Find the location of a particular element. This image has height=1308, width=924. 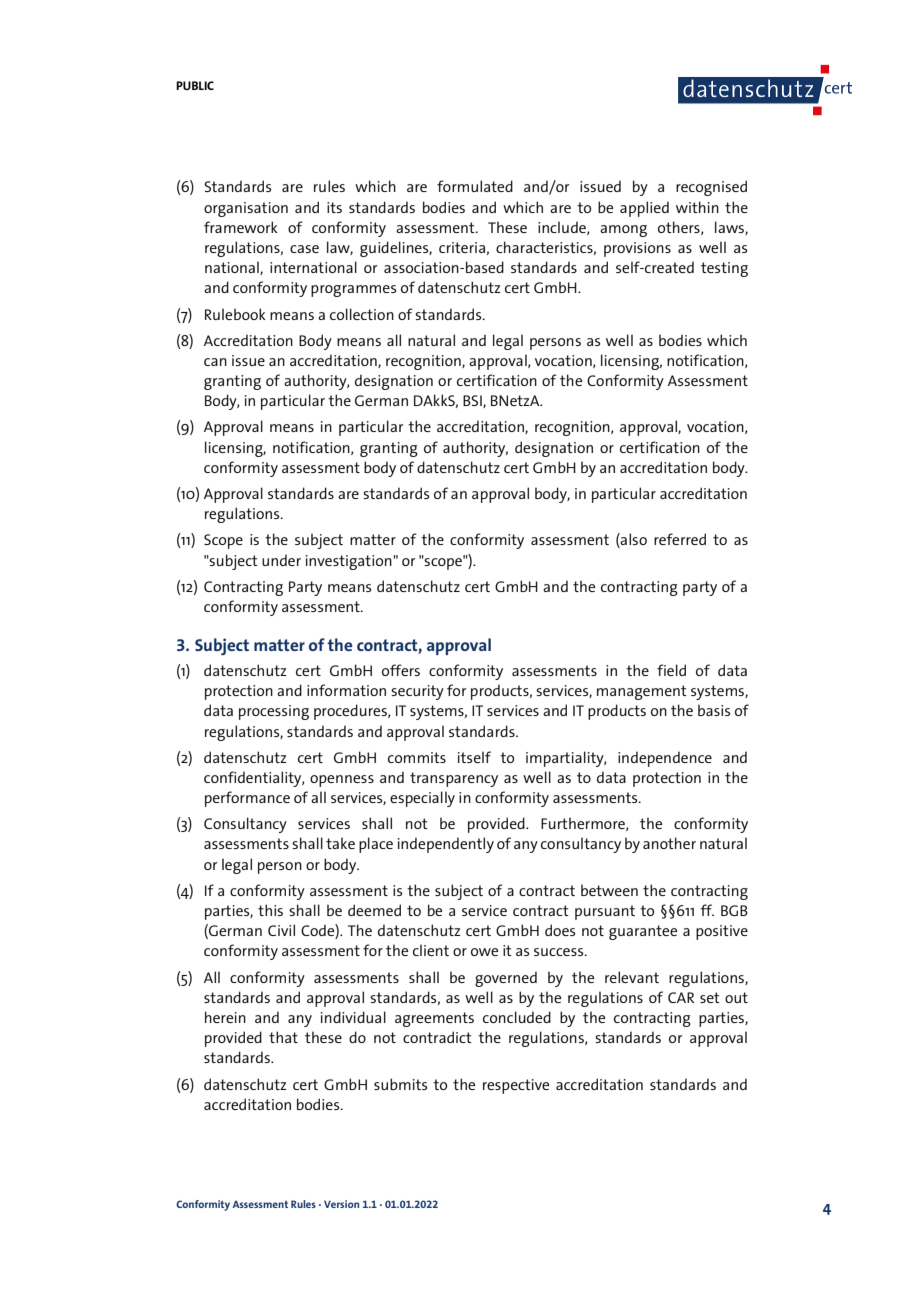

referred is located at coordinates (680, 539).
